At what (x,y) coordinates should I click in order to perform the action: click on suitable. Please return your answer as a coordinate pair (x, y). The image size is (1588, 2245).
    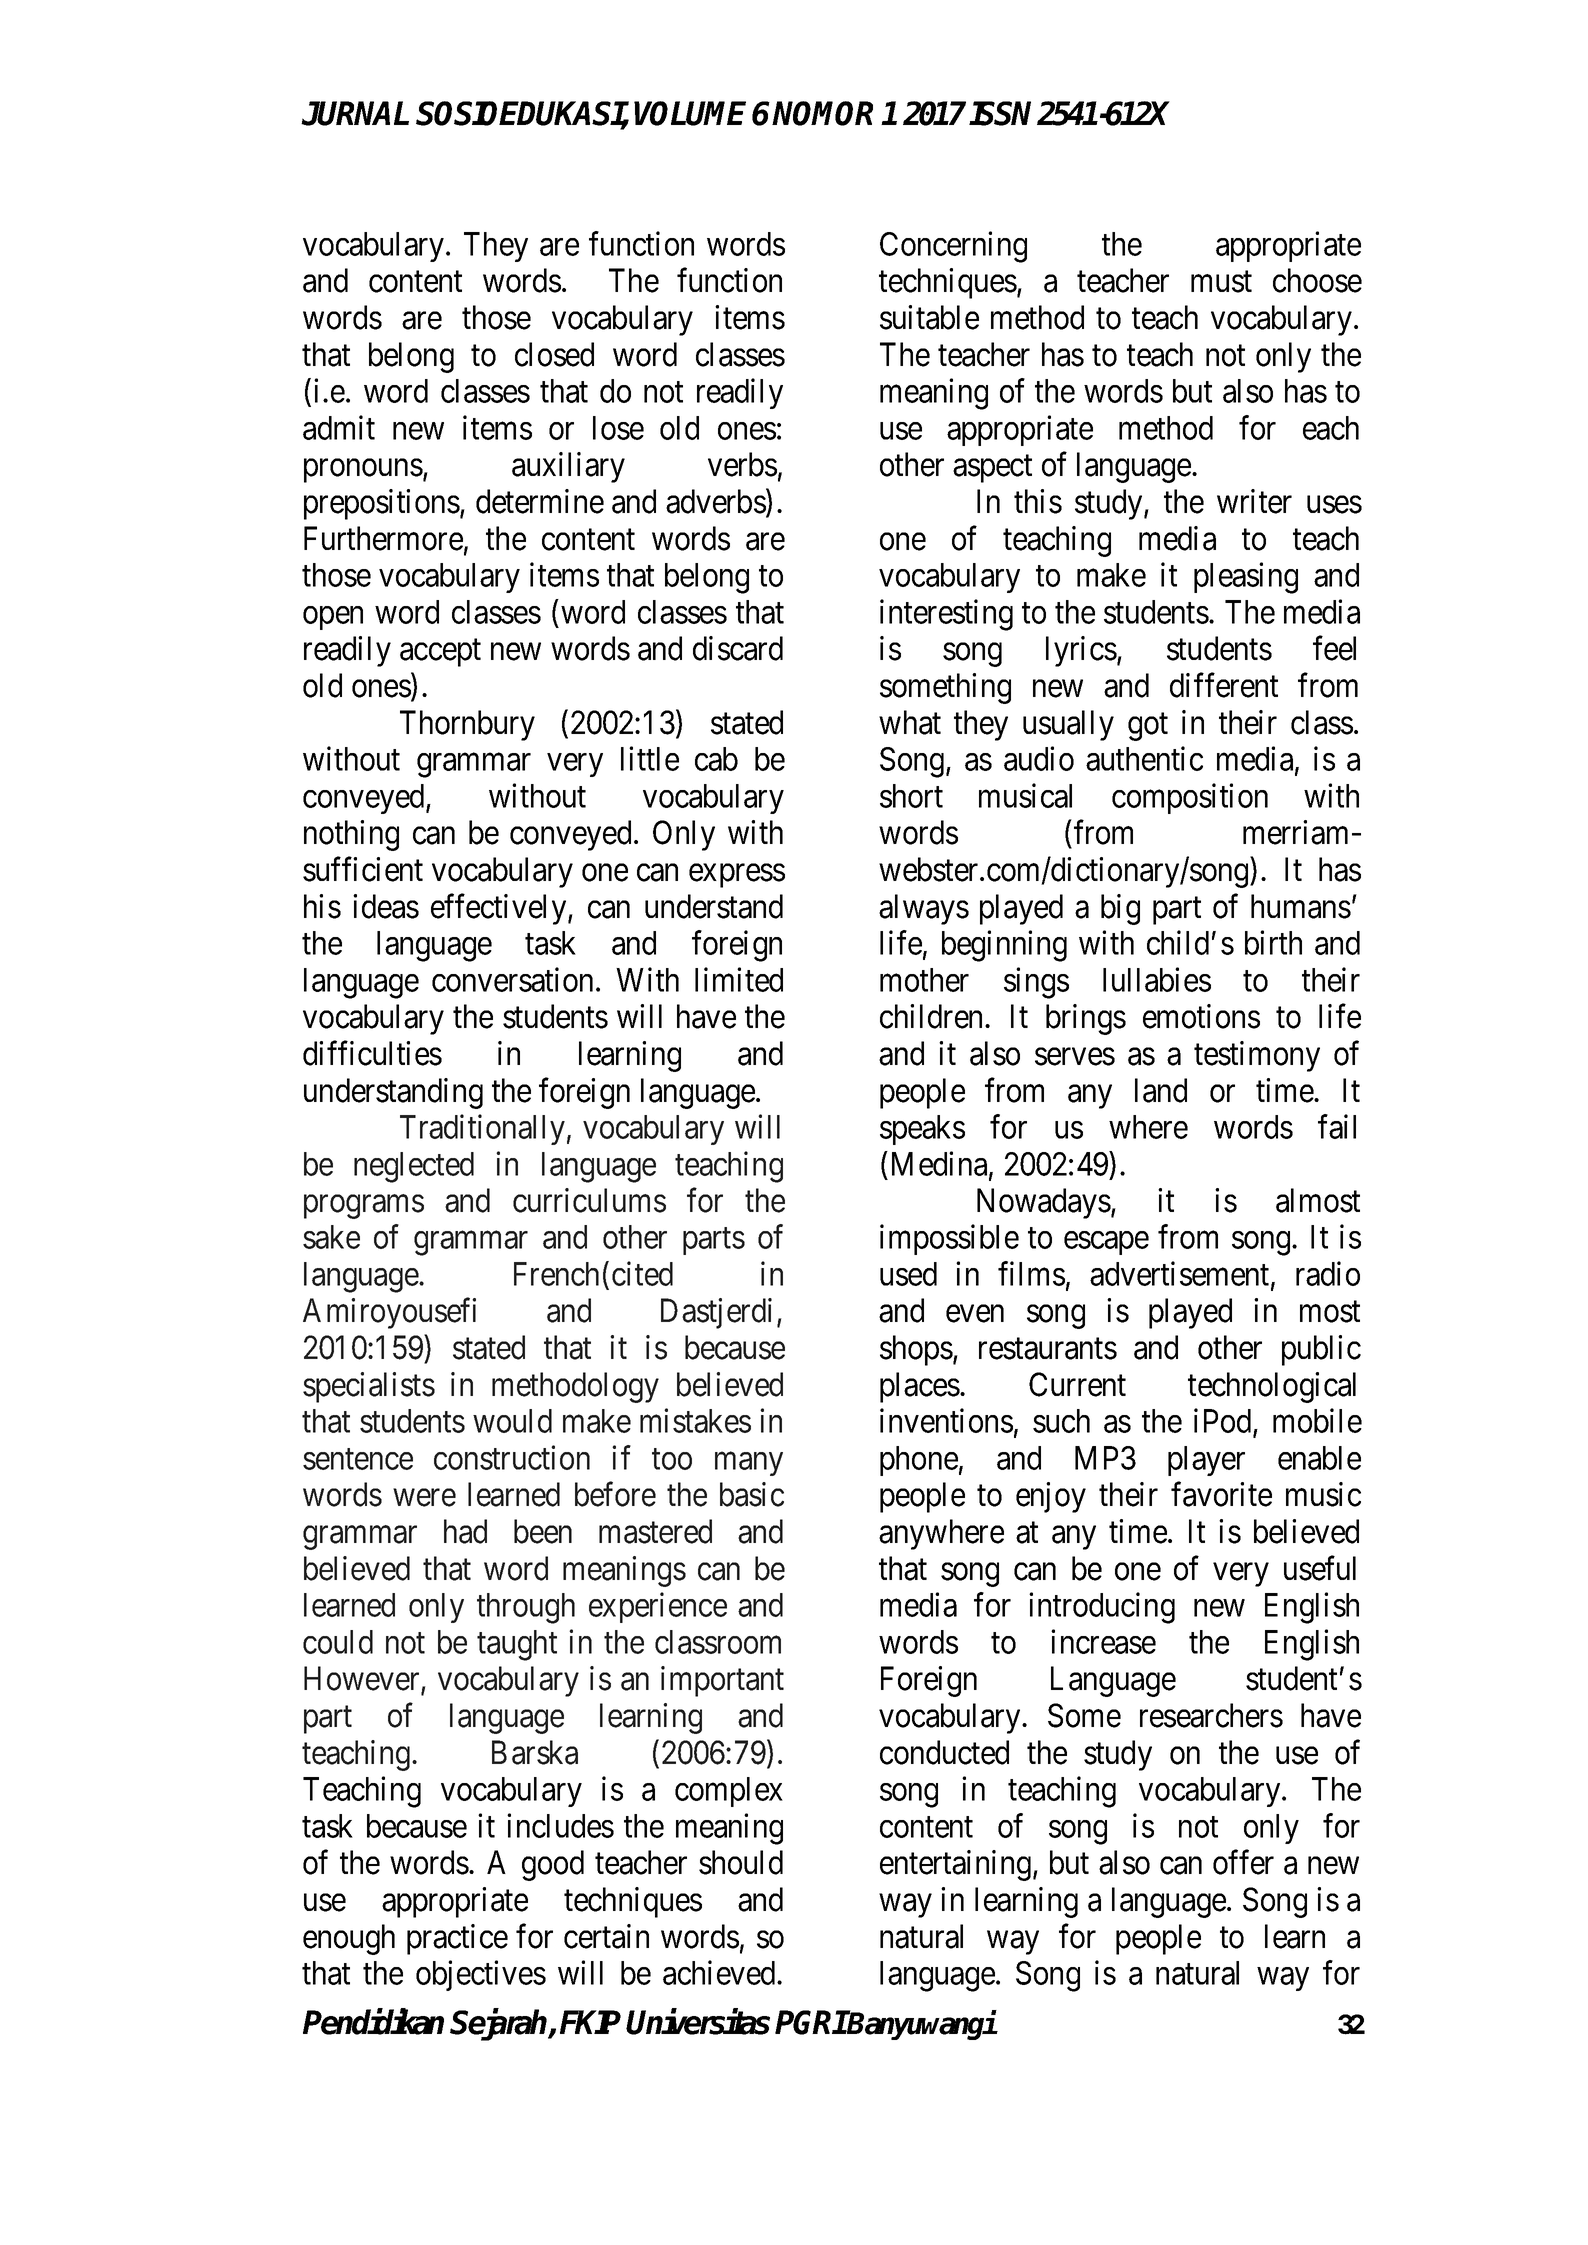
    Looking at the image, I should click on (929, 317).
